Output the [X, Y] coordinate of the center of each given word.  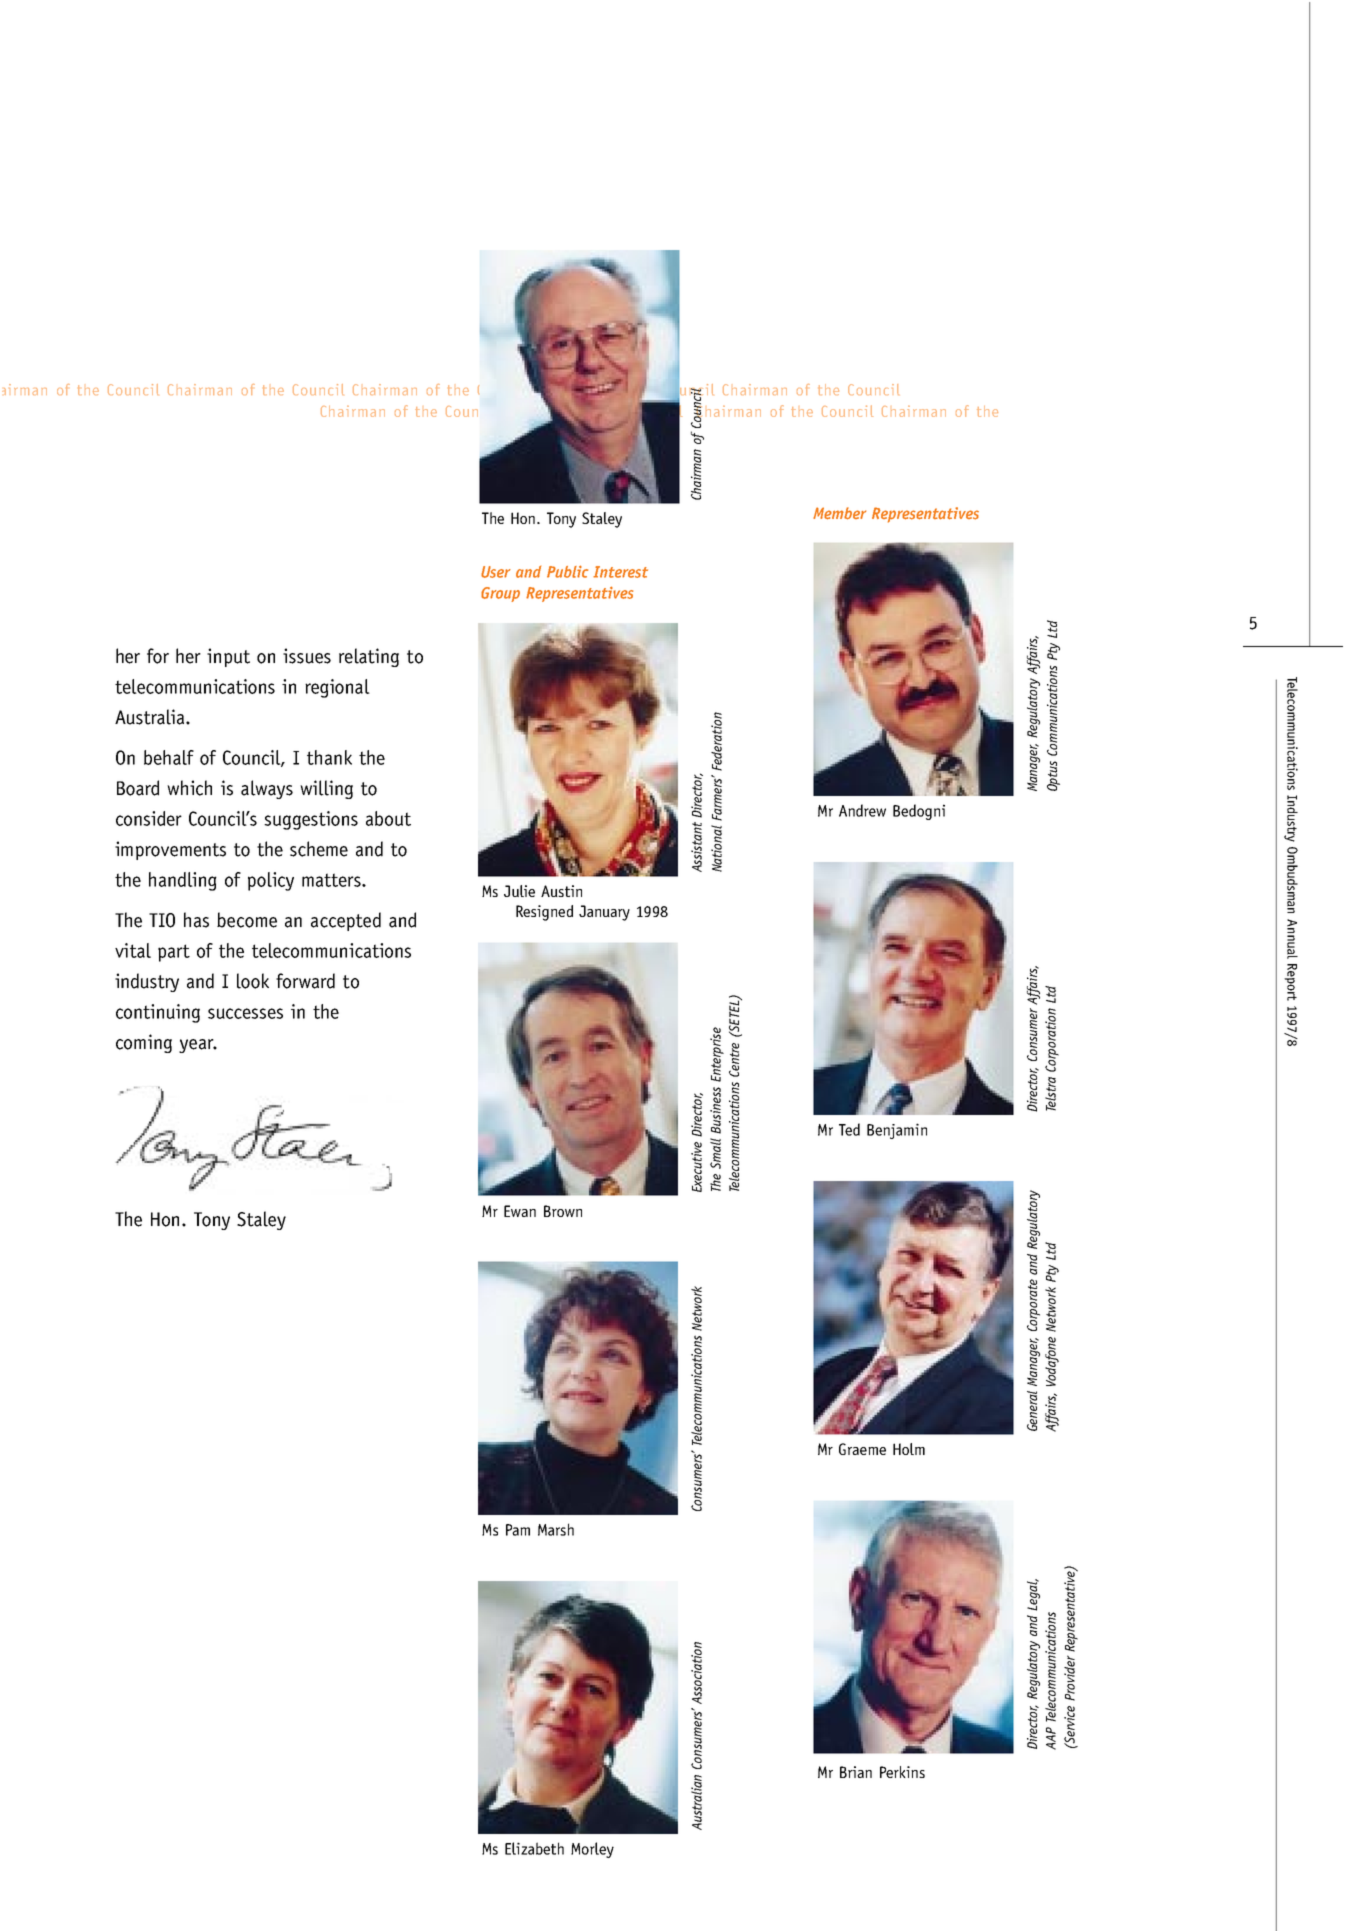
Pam [518, 1530]
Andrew [862, 810]
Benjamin [897, 1131]
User [496, 572]
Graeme [862, 1449]
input [228, 657]
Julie [519, 891]
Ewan [520, 1211]
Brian [856, 1772]
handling [183, 881]
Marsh [556, 1529]
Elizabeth [534, 1848]
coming [144, 1043]
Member [839, 513]
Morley [592, 1850]
